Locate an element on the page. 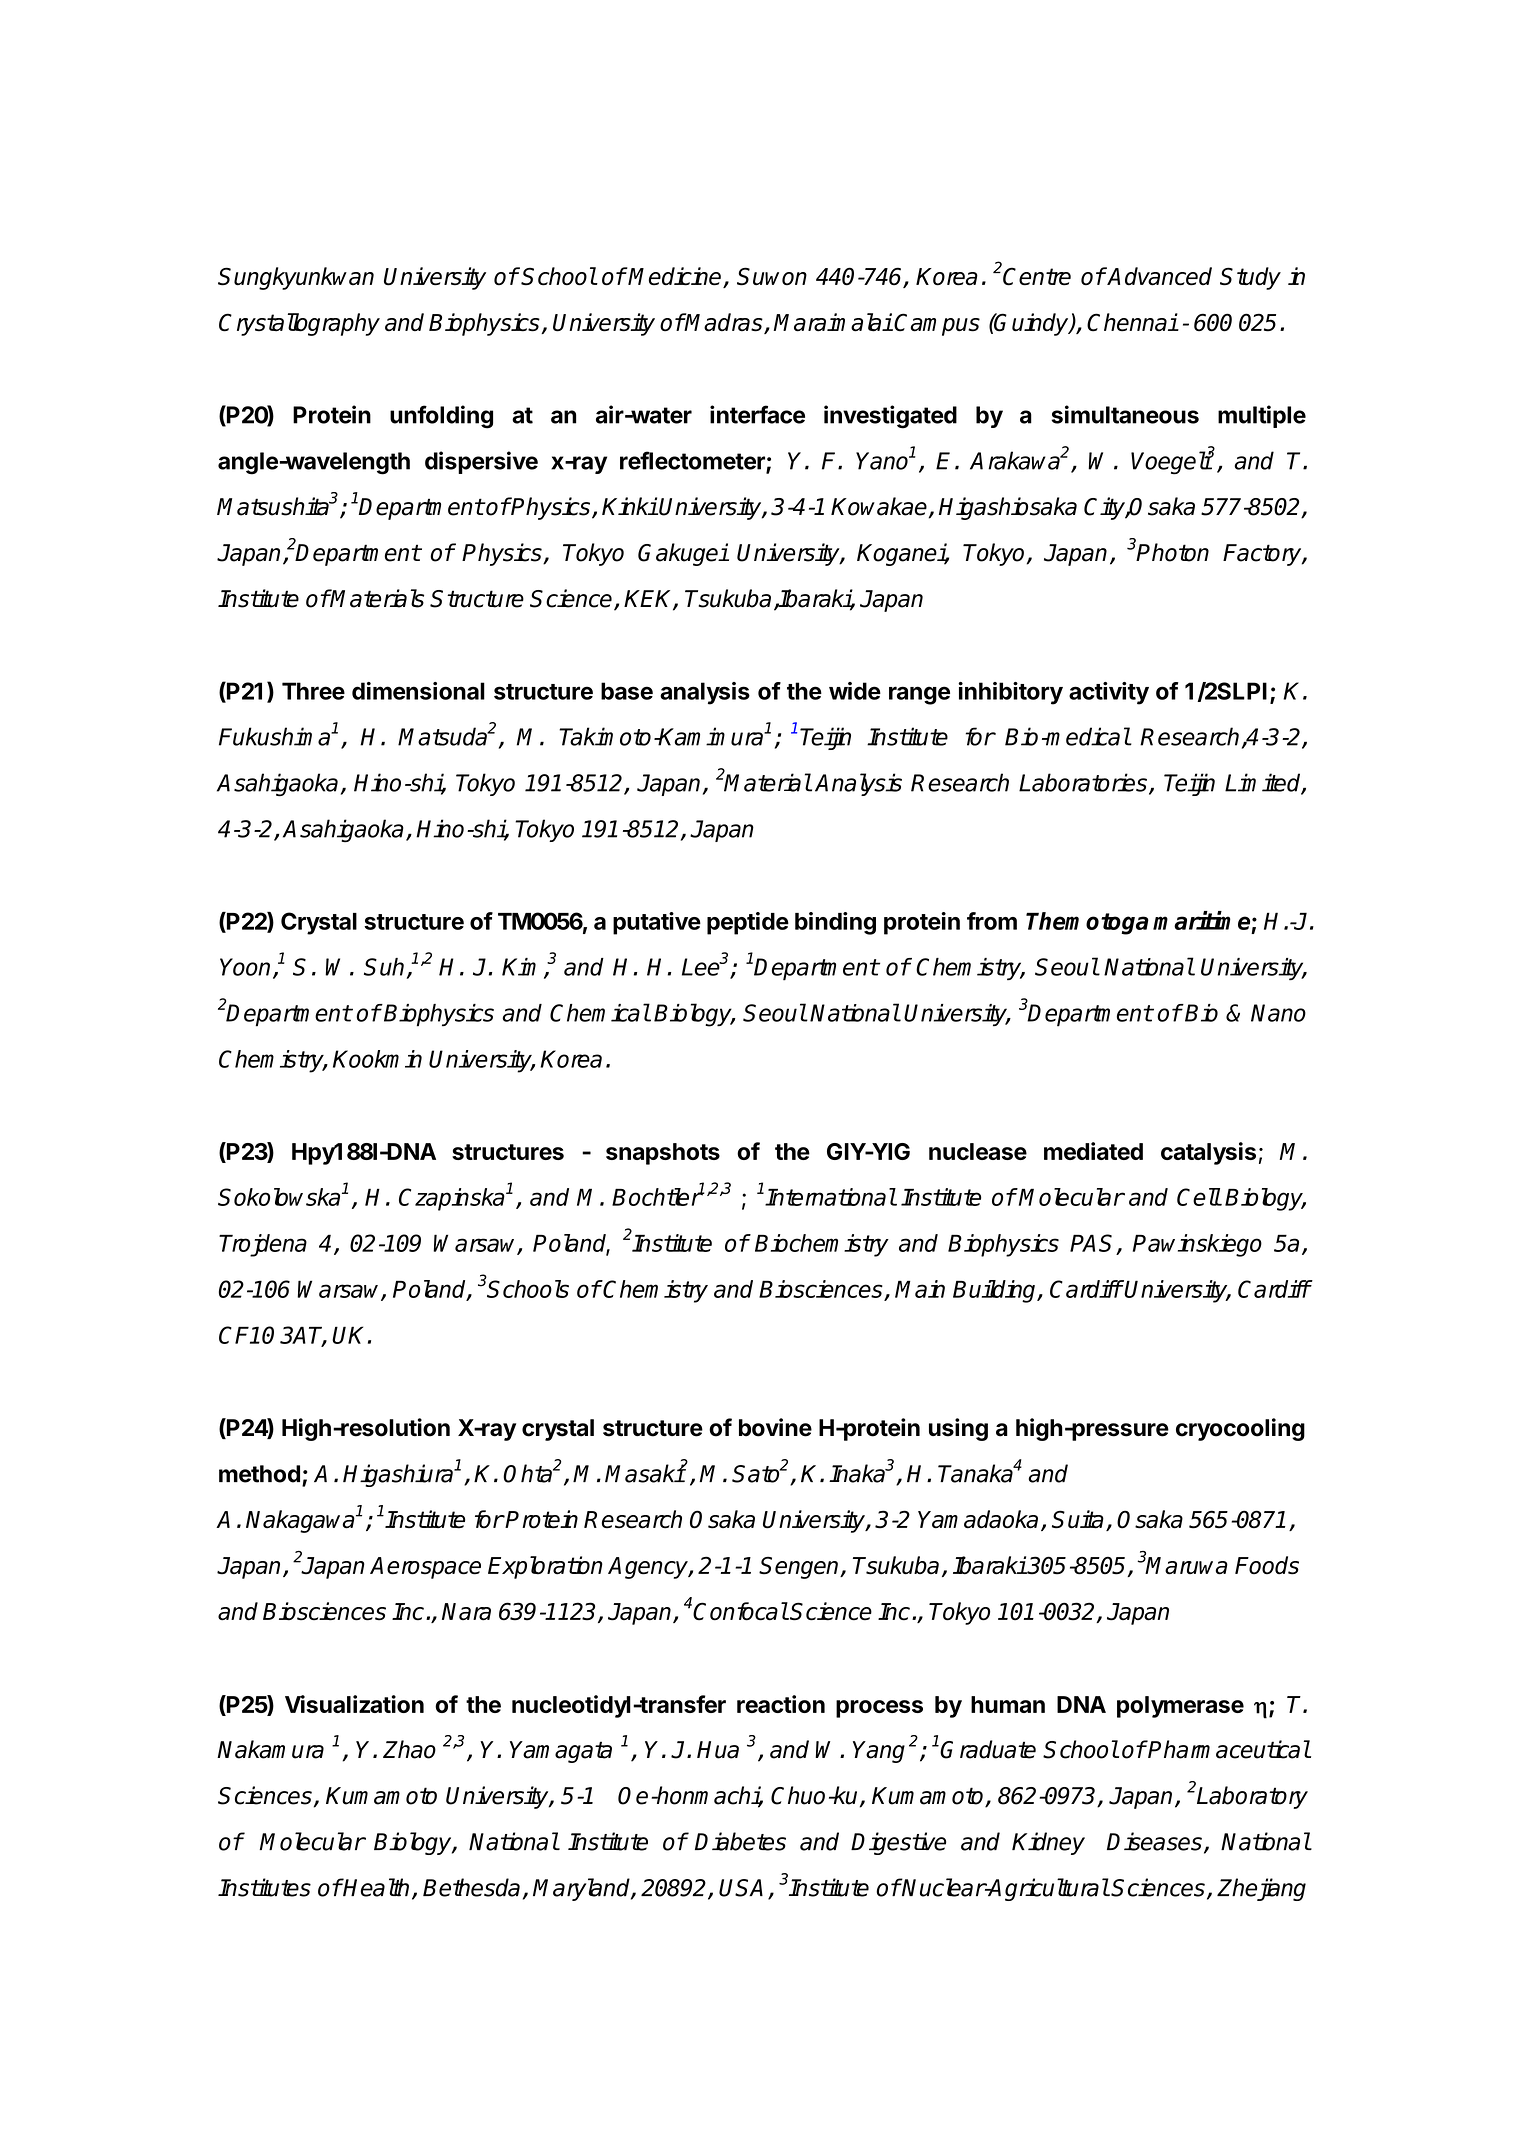  peptide is located at coordinates (748, 923).
